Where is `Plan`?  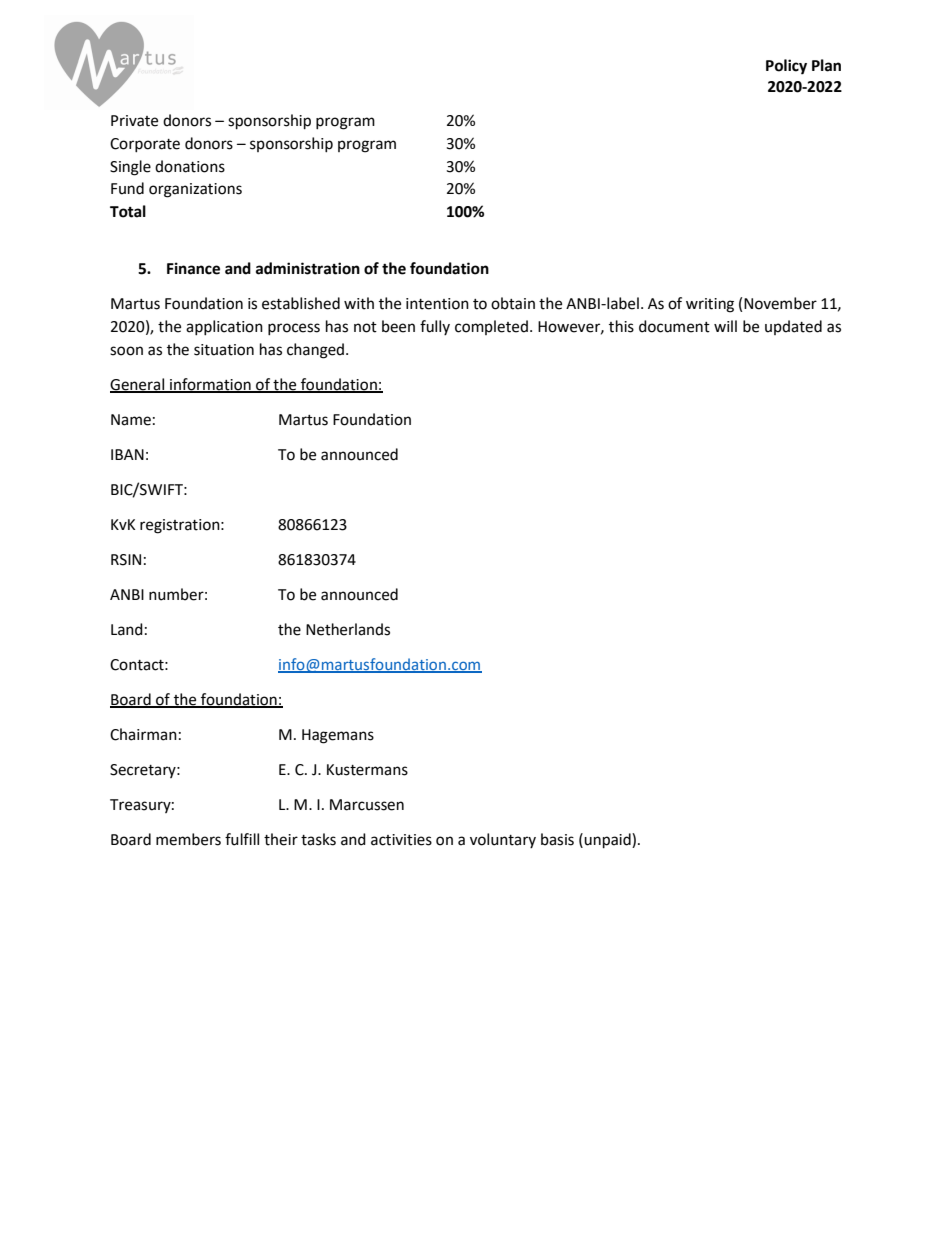
Plan is located at coordinates (826, 65).
